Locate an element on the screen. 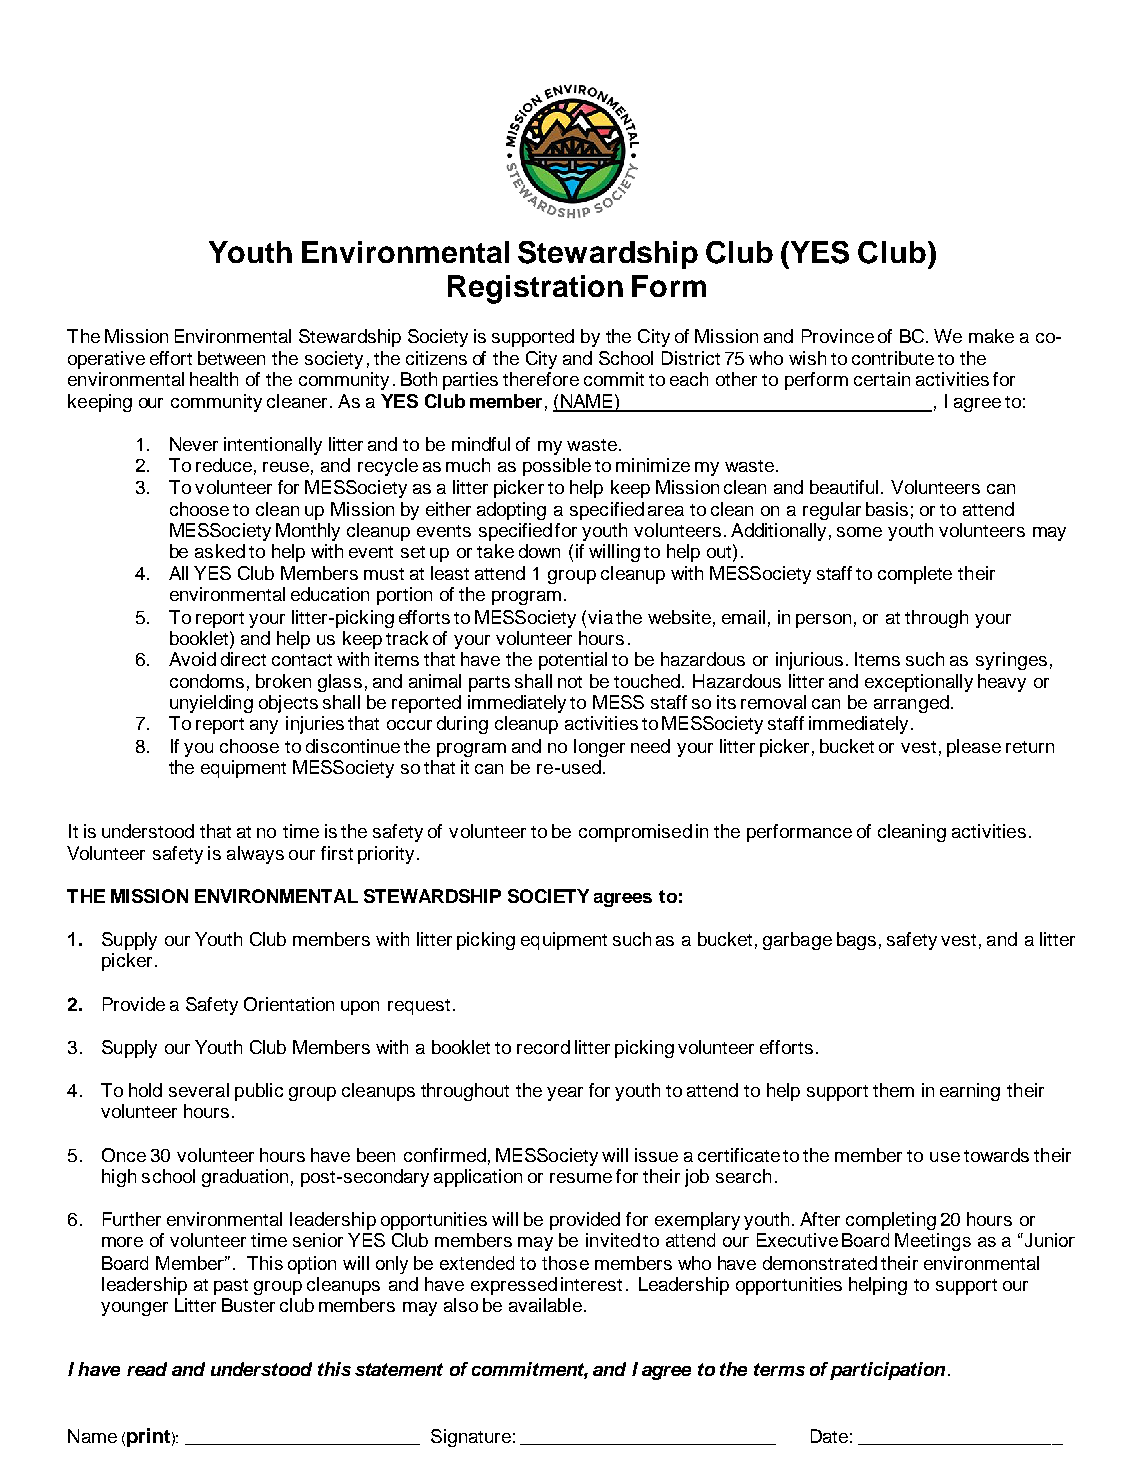 This screenshot has width=1145, height=1482. always is located at coordinates (255, 855).
